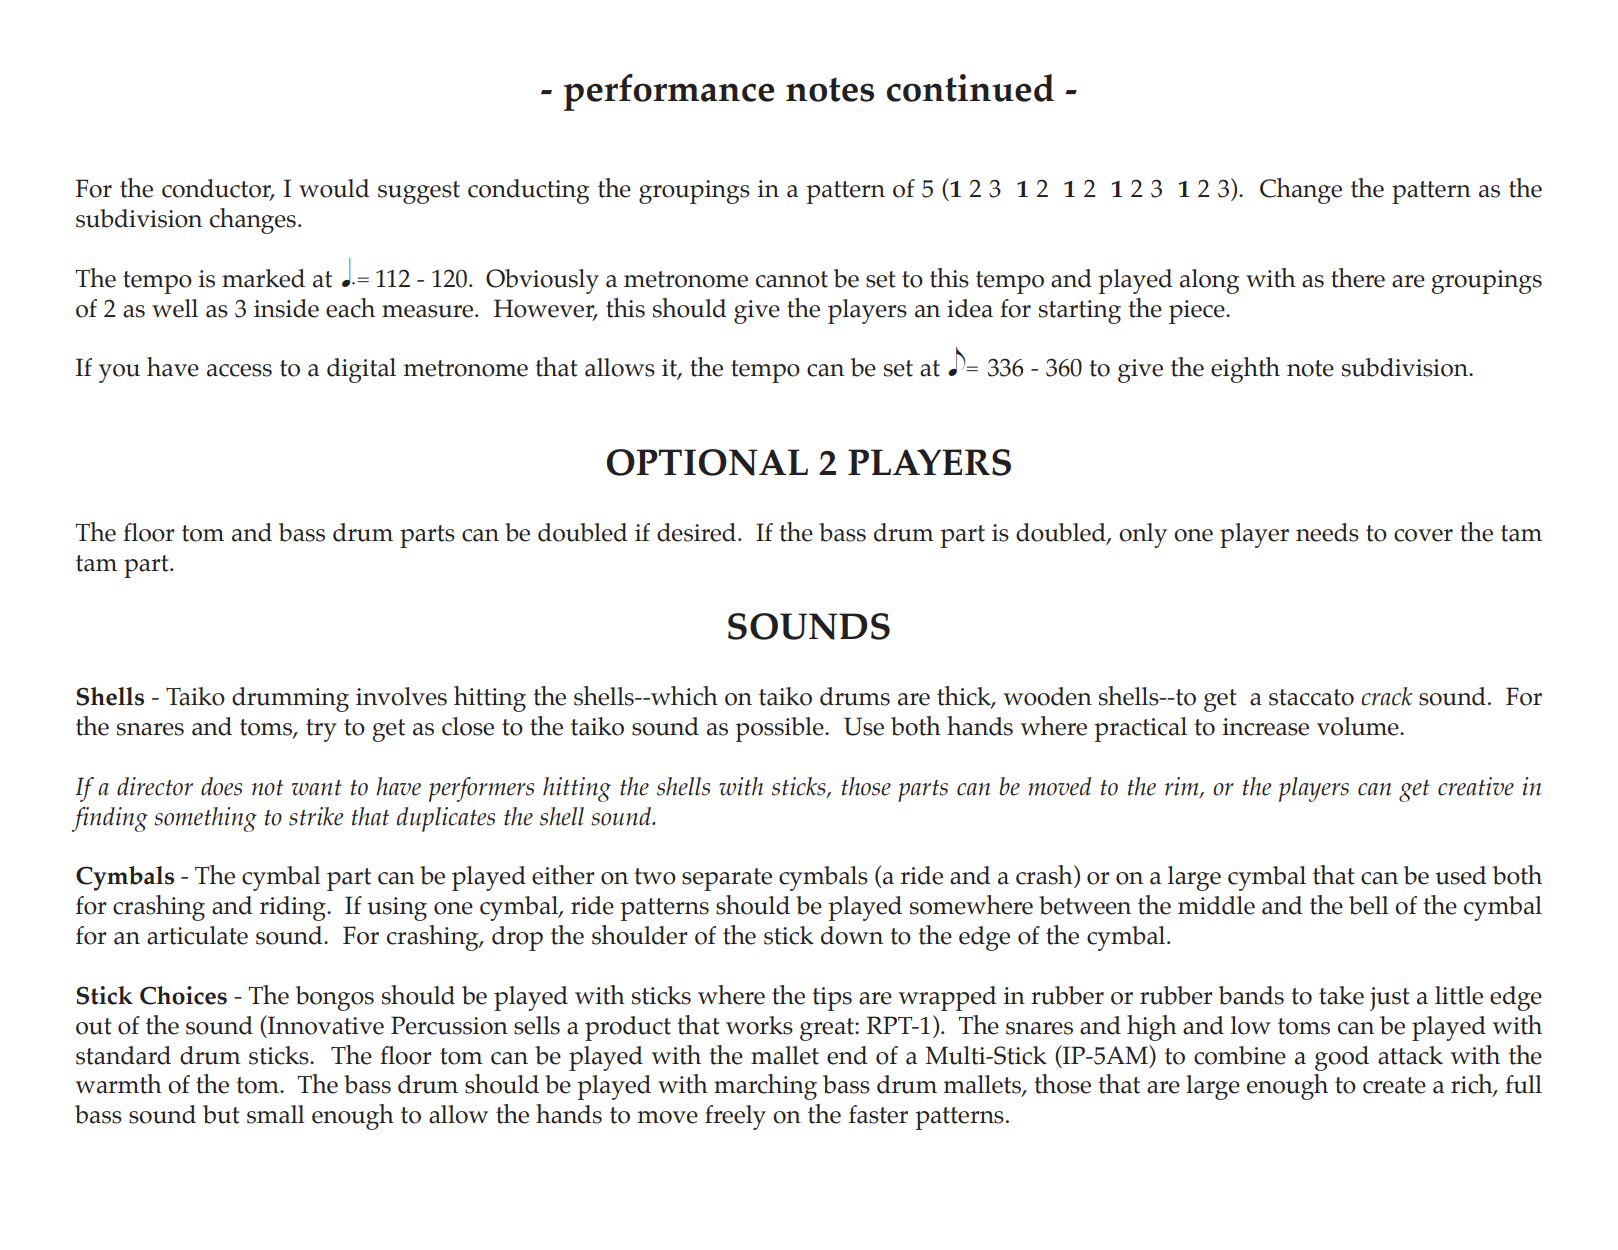  I want to click on conductor, so click(218, 189).
